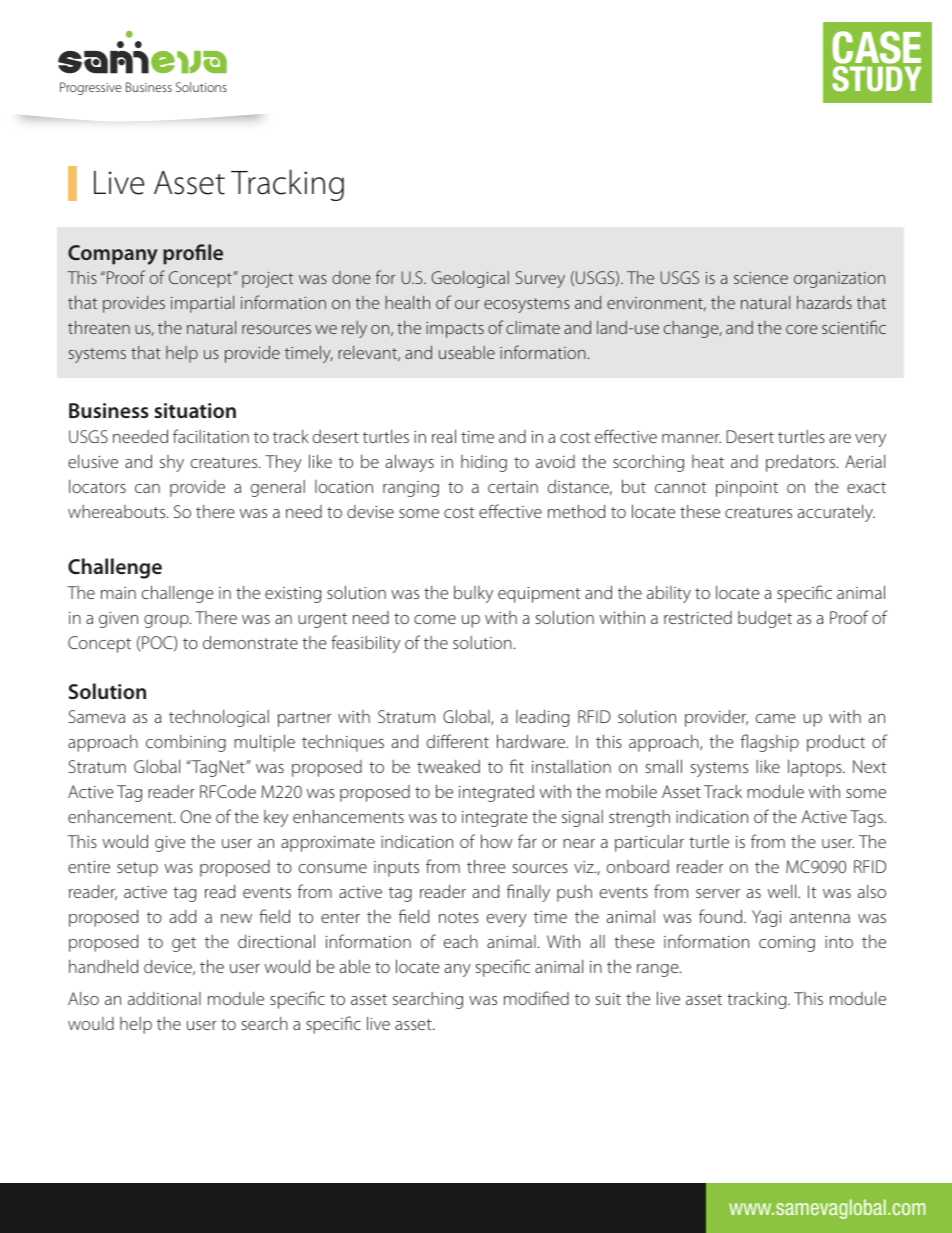 The width and height of the document is (952, 1233). What do you see at coordinates (90, 88) in the document?
I see `Progressive` at bounding box center [90, 88].
